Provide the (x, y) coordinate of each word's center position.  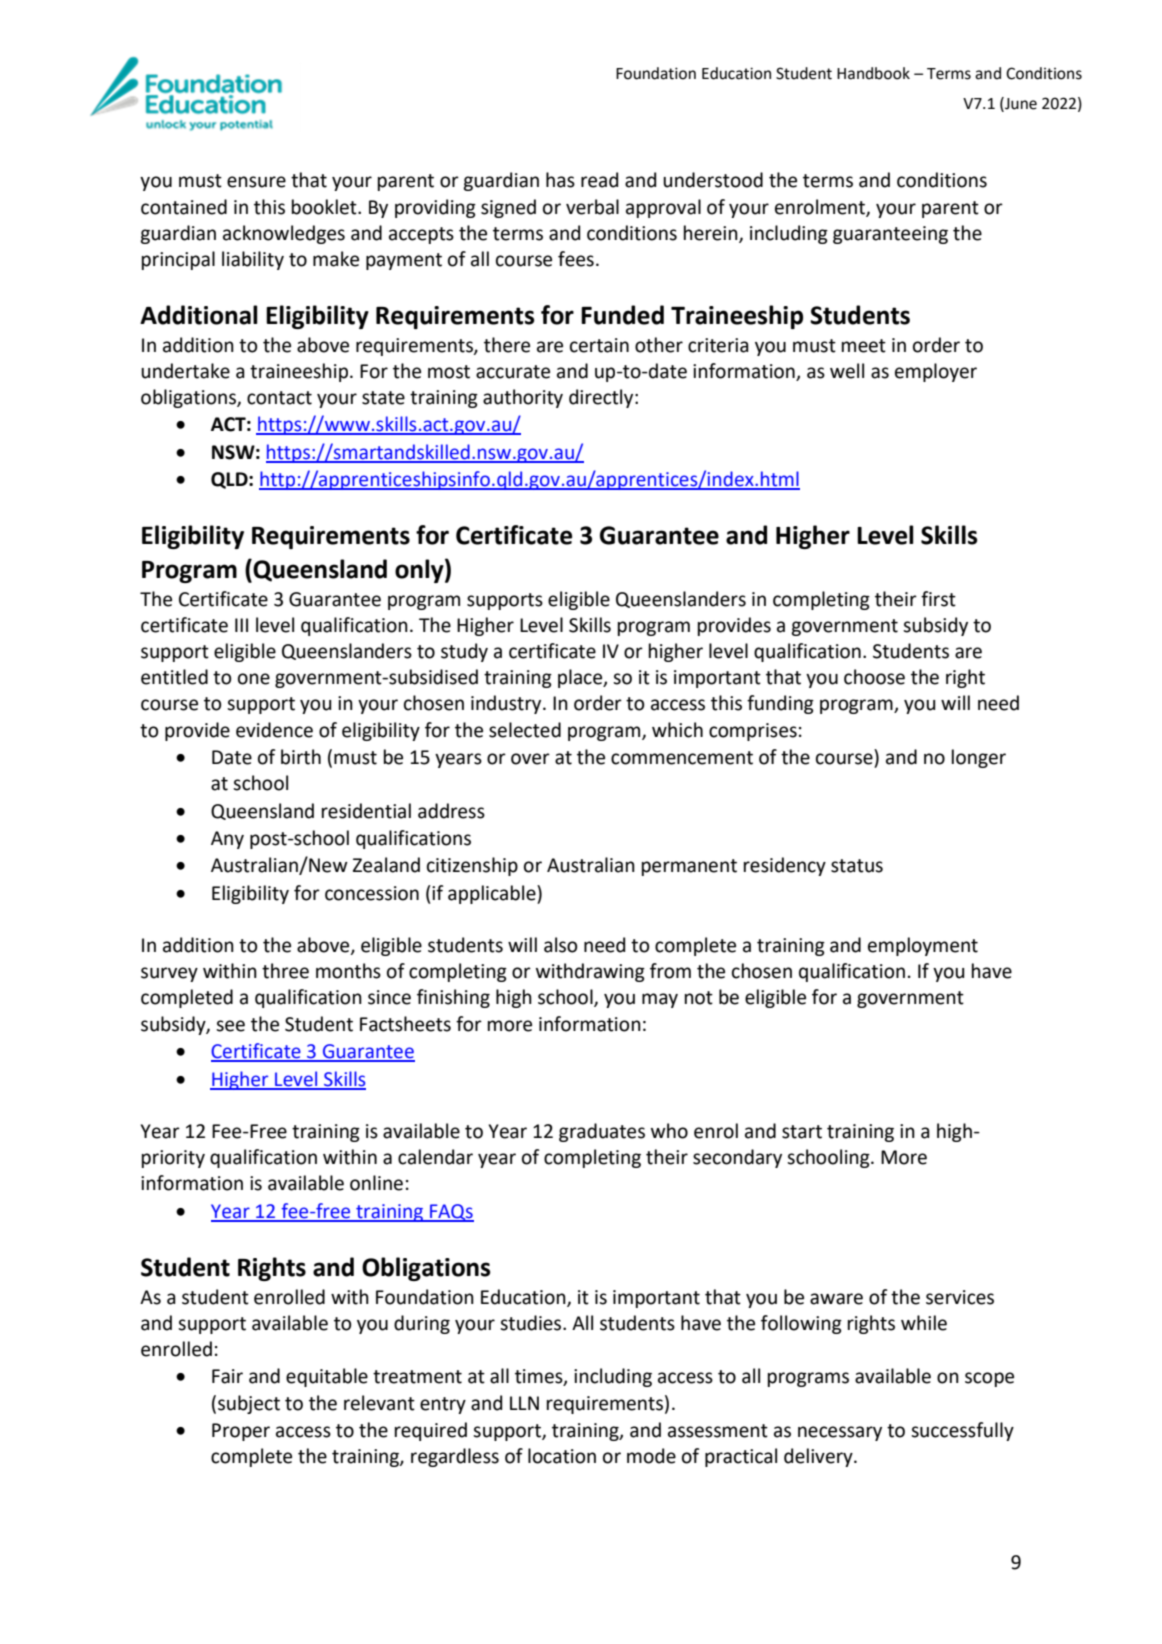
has (560, 180)
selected (525, 730)
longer (979, 758)
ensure (256, 182)
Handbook (873, 73)
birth (301, 757)
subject (249, 1404)
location (562, 1456)
